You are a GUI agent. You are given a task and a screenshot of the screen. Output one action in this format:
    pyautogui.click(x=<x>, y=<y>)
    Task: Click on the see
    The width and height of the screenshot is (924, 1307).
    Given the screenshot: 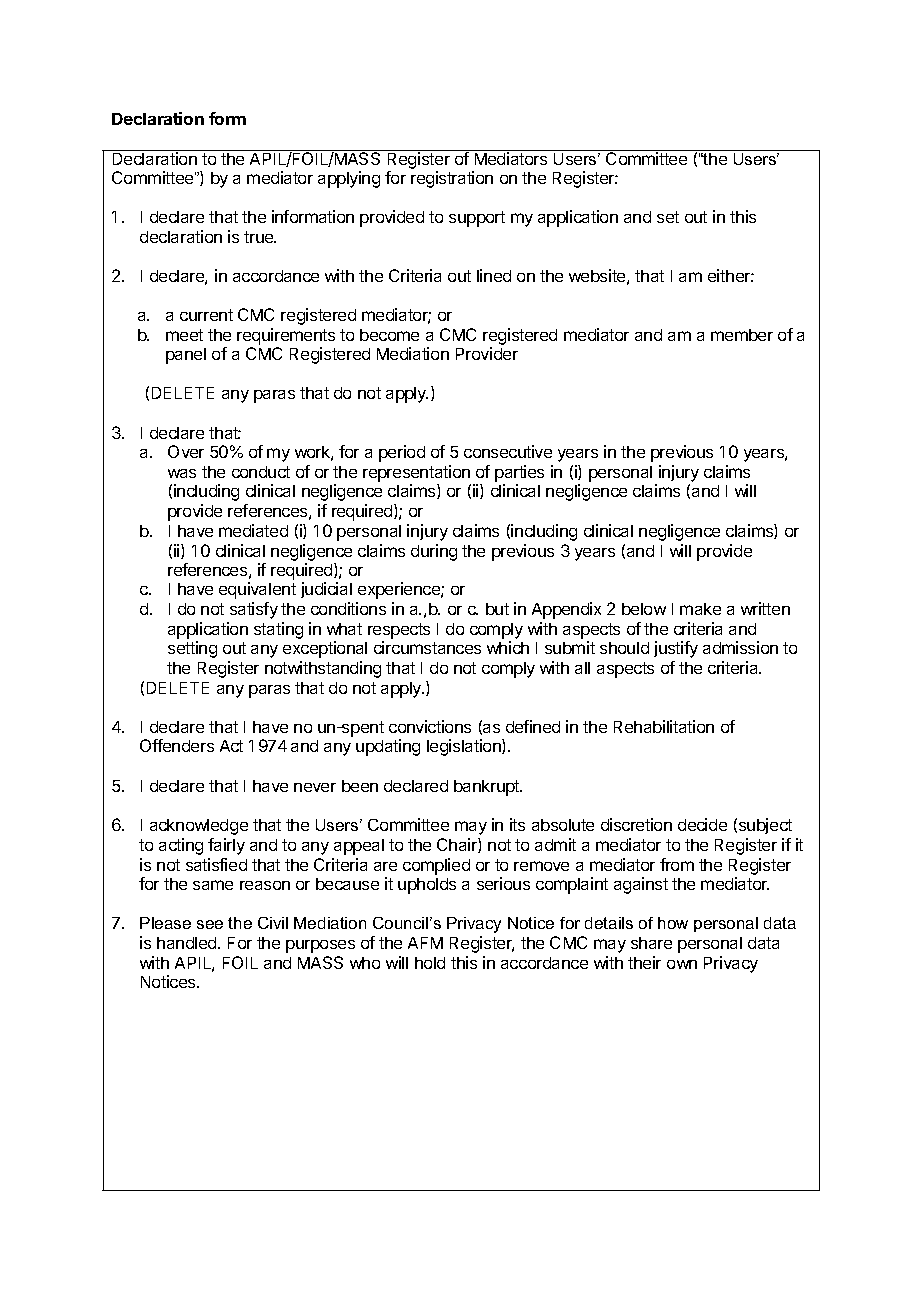 What is the action you would take?
    pyautogui.click(x=210, y=924)
